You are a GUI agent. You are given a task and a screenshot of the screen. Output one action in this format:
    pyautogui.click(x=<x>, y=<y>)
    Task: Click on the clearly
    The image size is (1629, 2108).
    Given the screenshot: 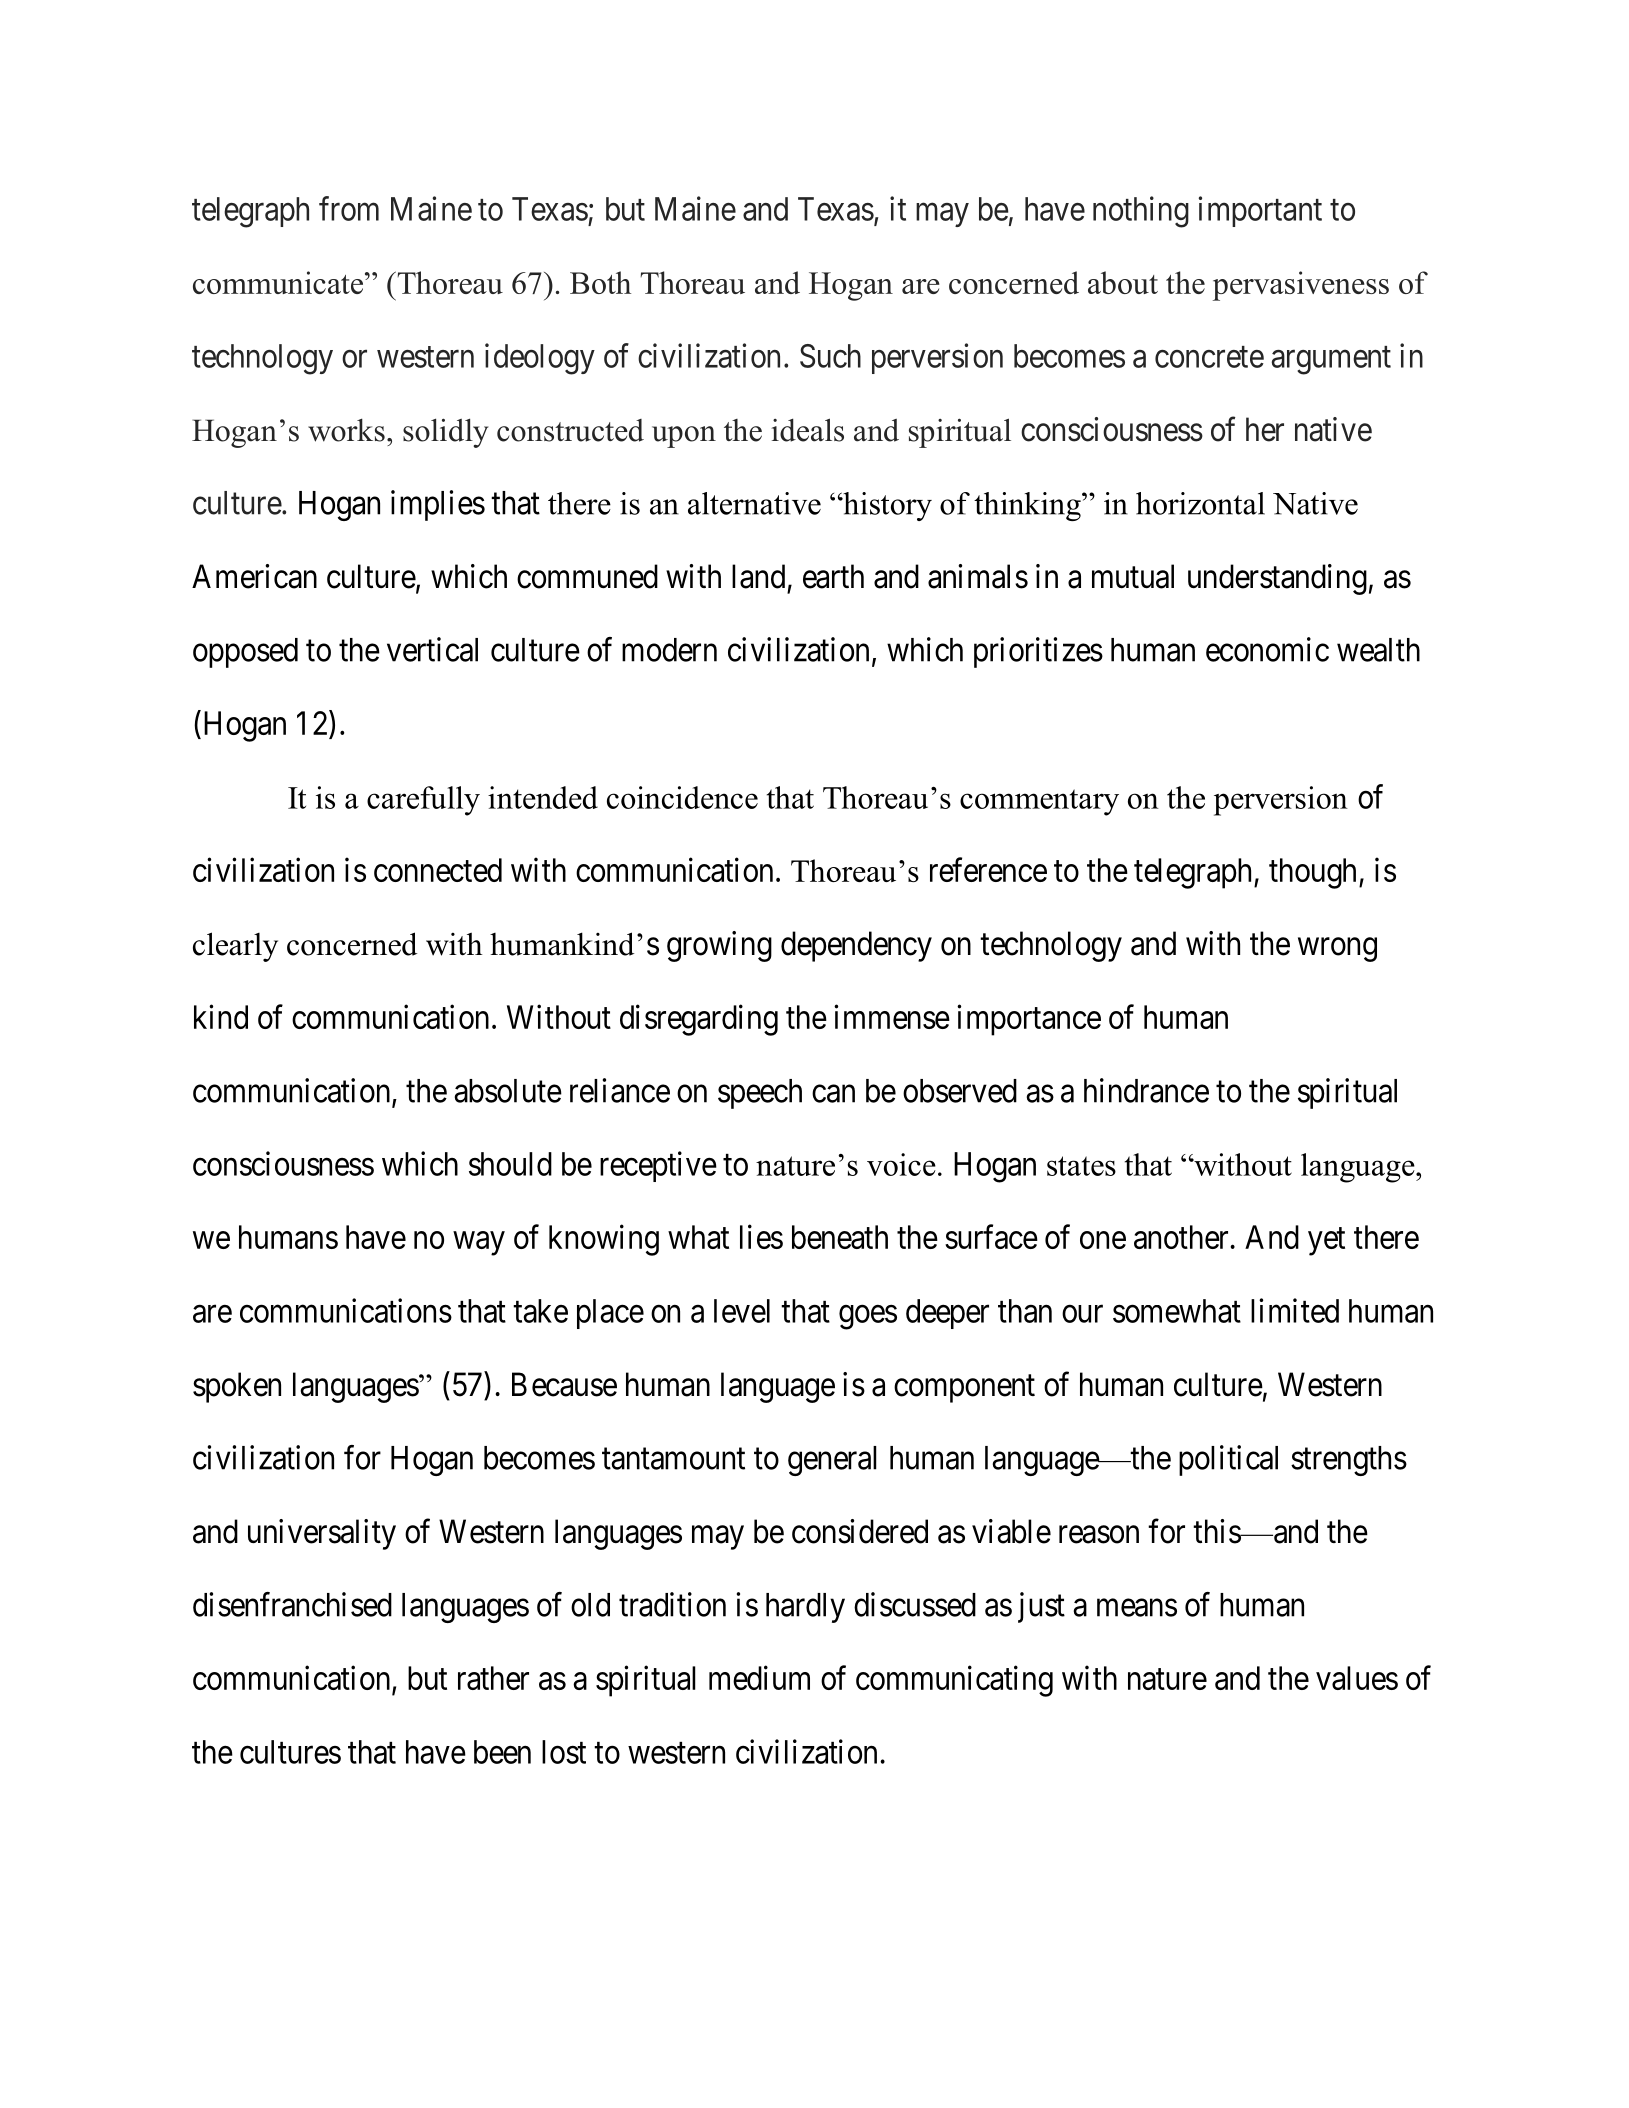 What is the action you would take?
    pyautogui.click(x=235, y=947)
